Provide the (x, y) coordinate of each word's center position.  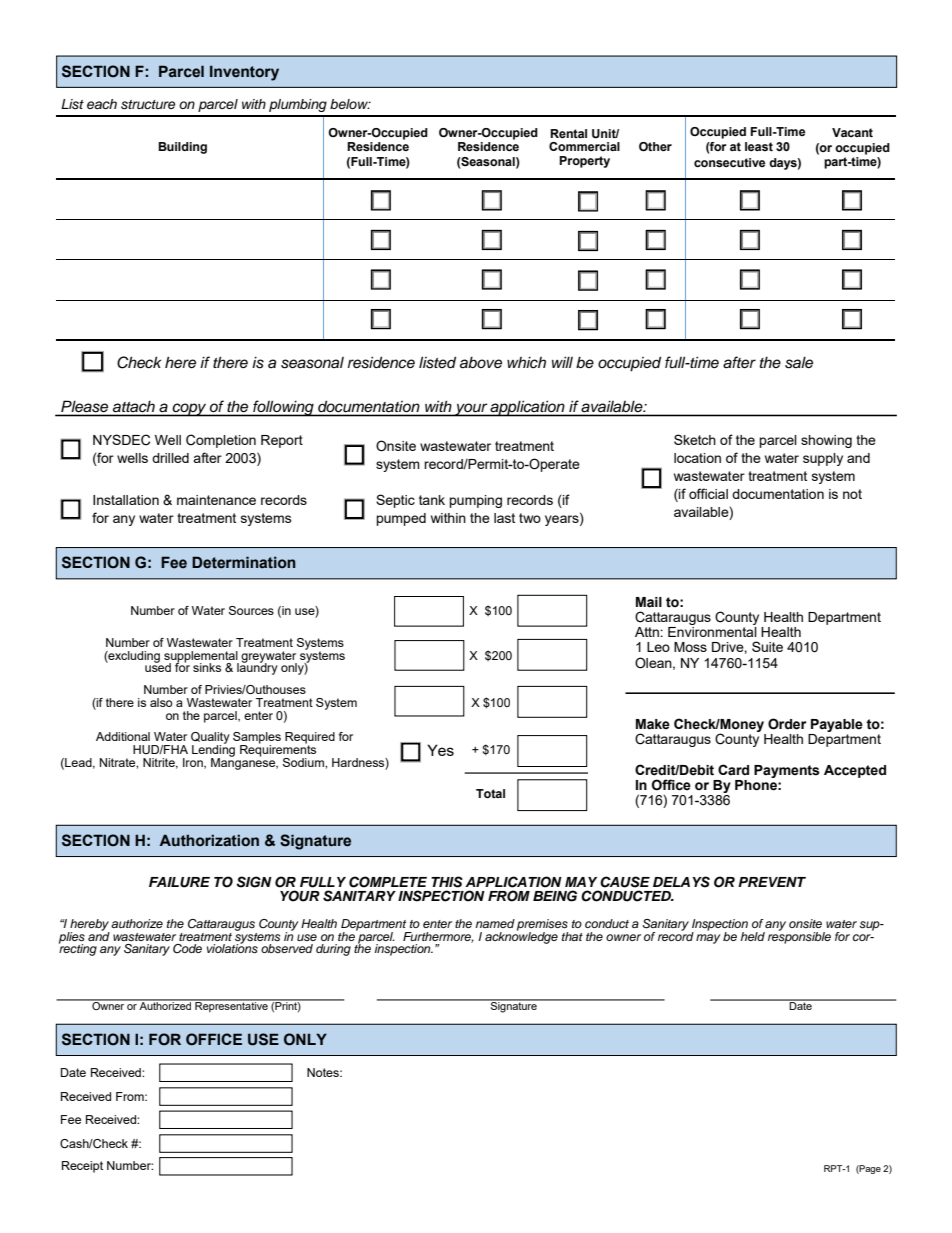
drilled (170, 458)
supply (823, 459)
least (759, 146)
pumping (475, 501)
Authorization (209, 840)
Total (490, 793)
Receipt (82, 1167)
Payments (787, 771)
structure (148, 105)
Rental (568, 133)
